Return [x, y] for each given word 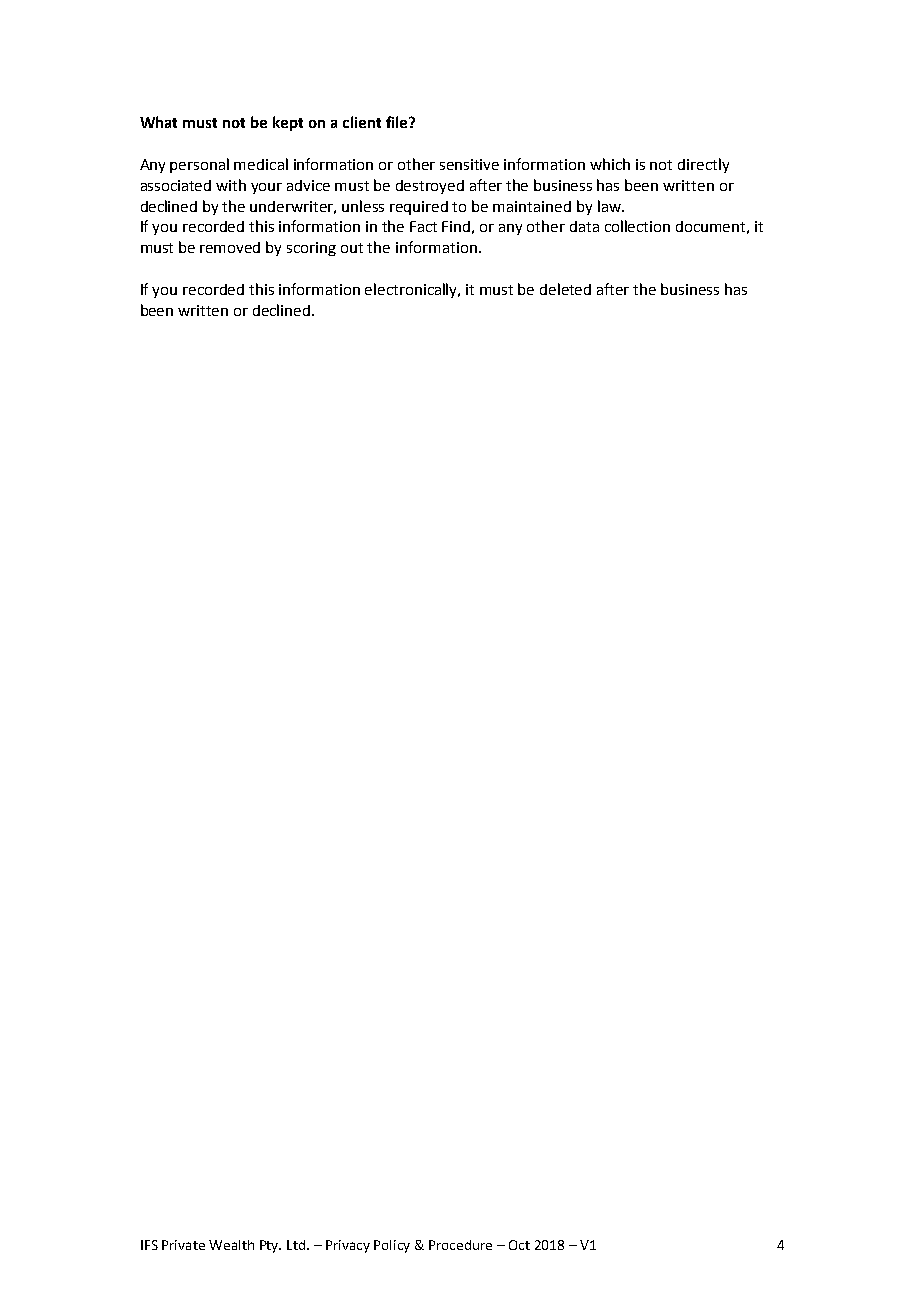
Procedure [460, 1245]
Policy [392, 1246]
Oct [519, 1245]
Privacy [348, 1246]
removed [230, 247]
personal [199, 165]
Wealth [231, 1245]
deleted [565, 289]
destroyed [430, 187]
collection [637, 226]
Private [183, 1245]
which [610, 164]
